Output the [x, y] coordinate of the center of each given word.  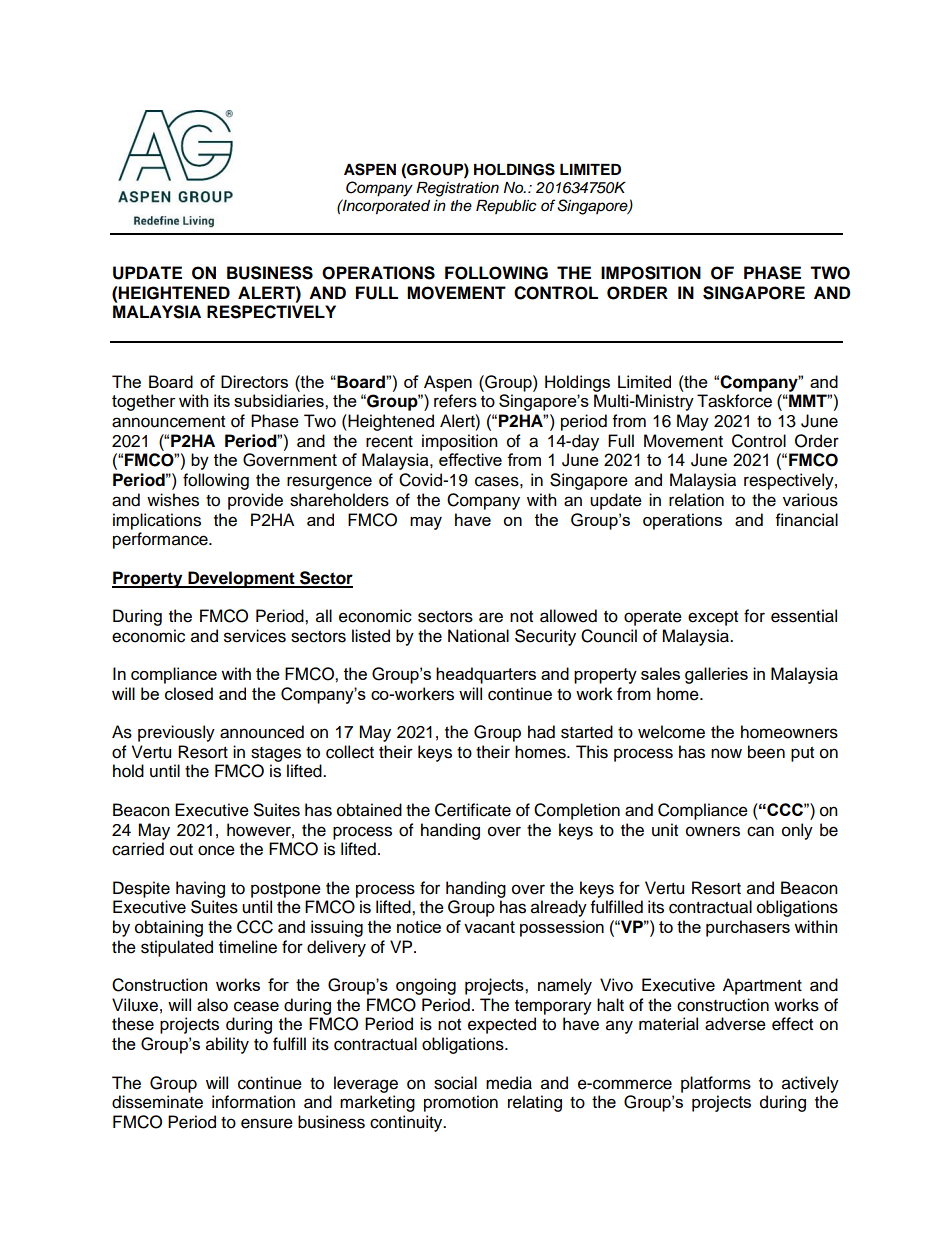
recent [389, 442]
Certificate [473, 810]
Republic [506, 207]
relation [696, 500]
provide [255, 501]
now [726, 753]
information [253, 1102]
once [216, 850]
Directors [254, 381]
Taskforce [734, 401]
